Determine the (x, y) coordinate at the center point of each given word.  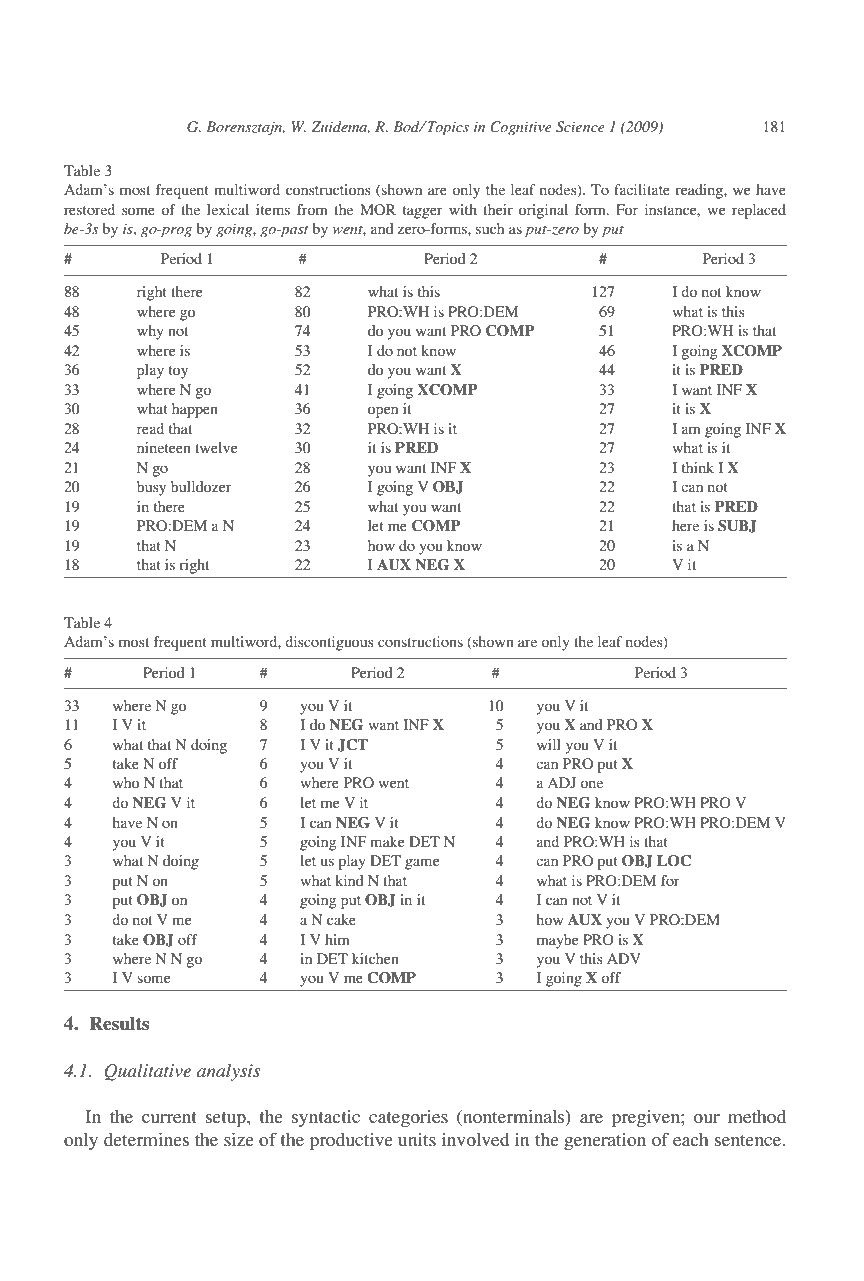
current (169, 1117)
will (549, 744)
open (383, 412)
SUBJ (737, 526)
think (698, 467)
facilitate (642, 189)
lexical (228, 209)
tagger (423, 212)
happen (195, 410)
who (126, 782)
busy (151, 488)
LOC (674, 861)
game (422, 864)
